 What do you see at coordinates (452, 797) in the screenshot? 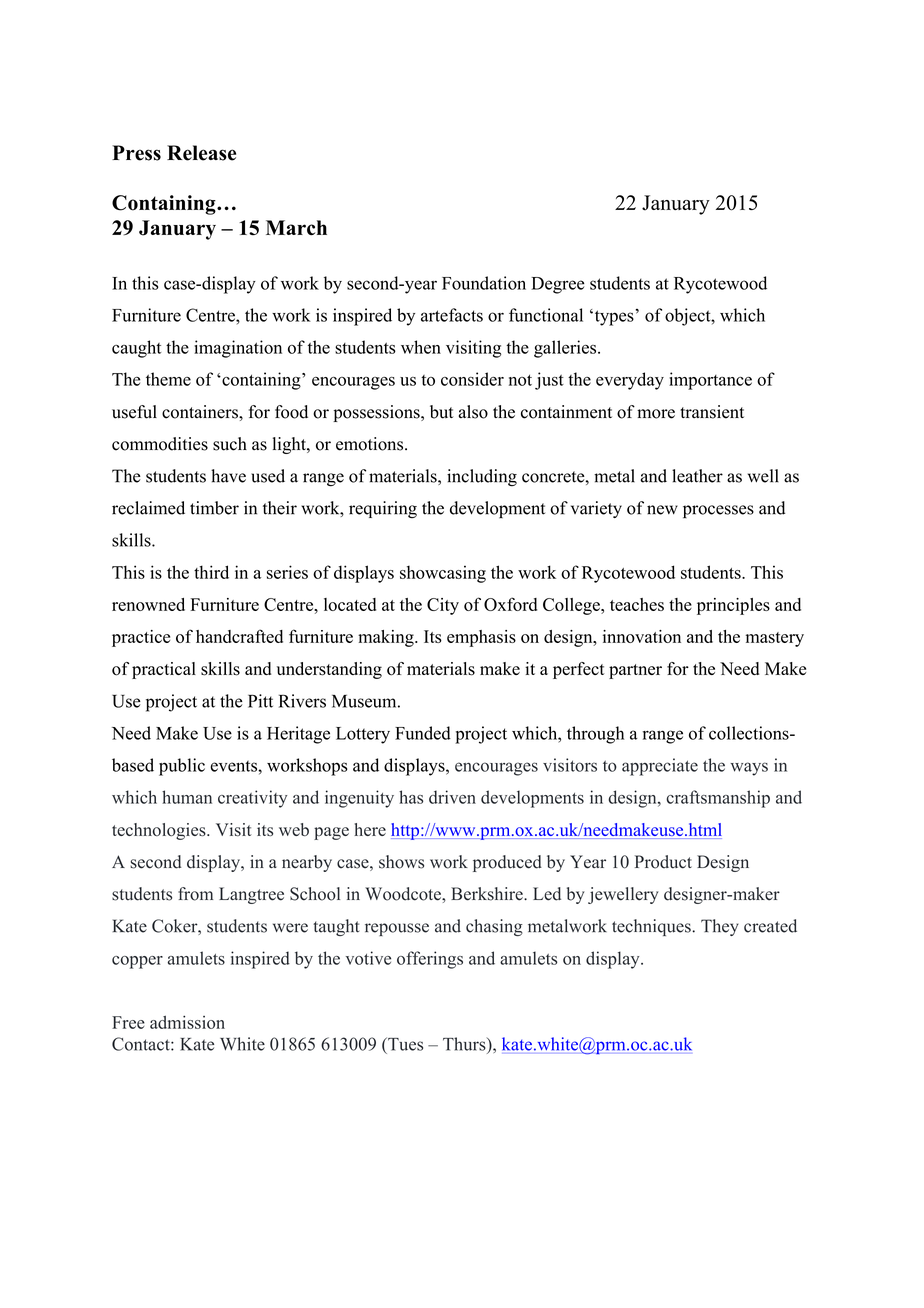
I see `driven` at bounding box center [452, 797].
